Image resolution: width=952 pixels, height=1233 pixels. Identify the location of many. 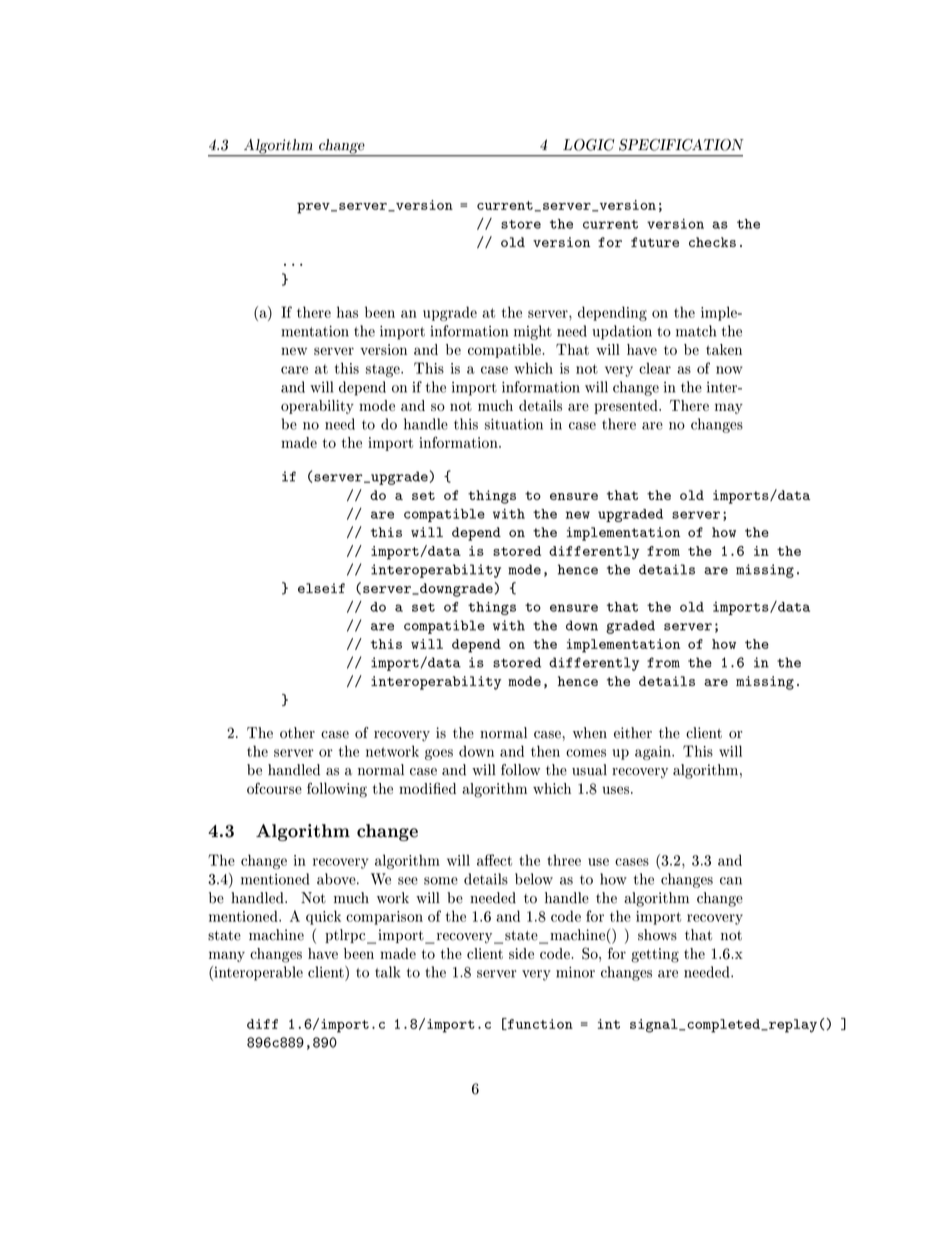
(227, 956).
